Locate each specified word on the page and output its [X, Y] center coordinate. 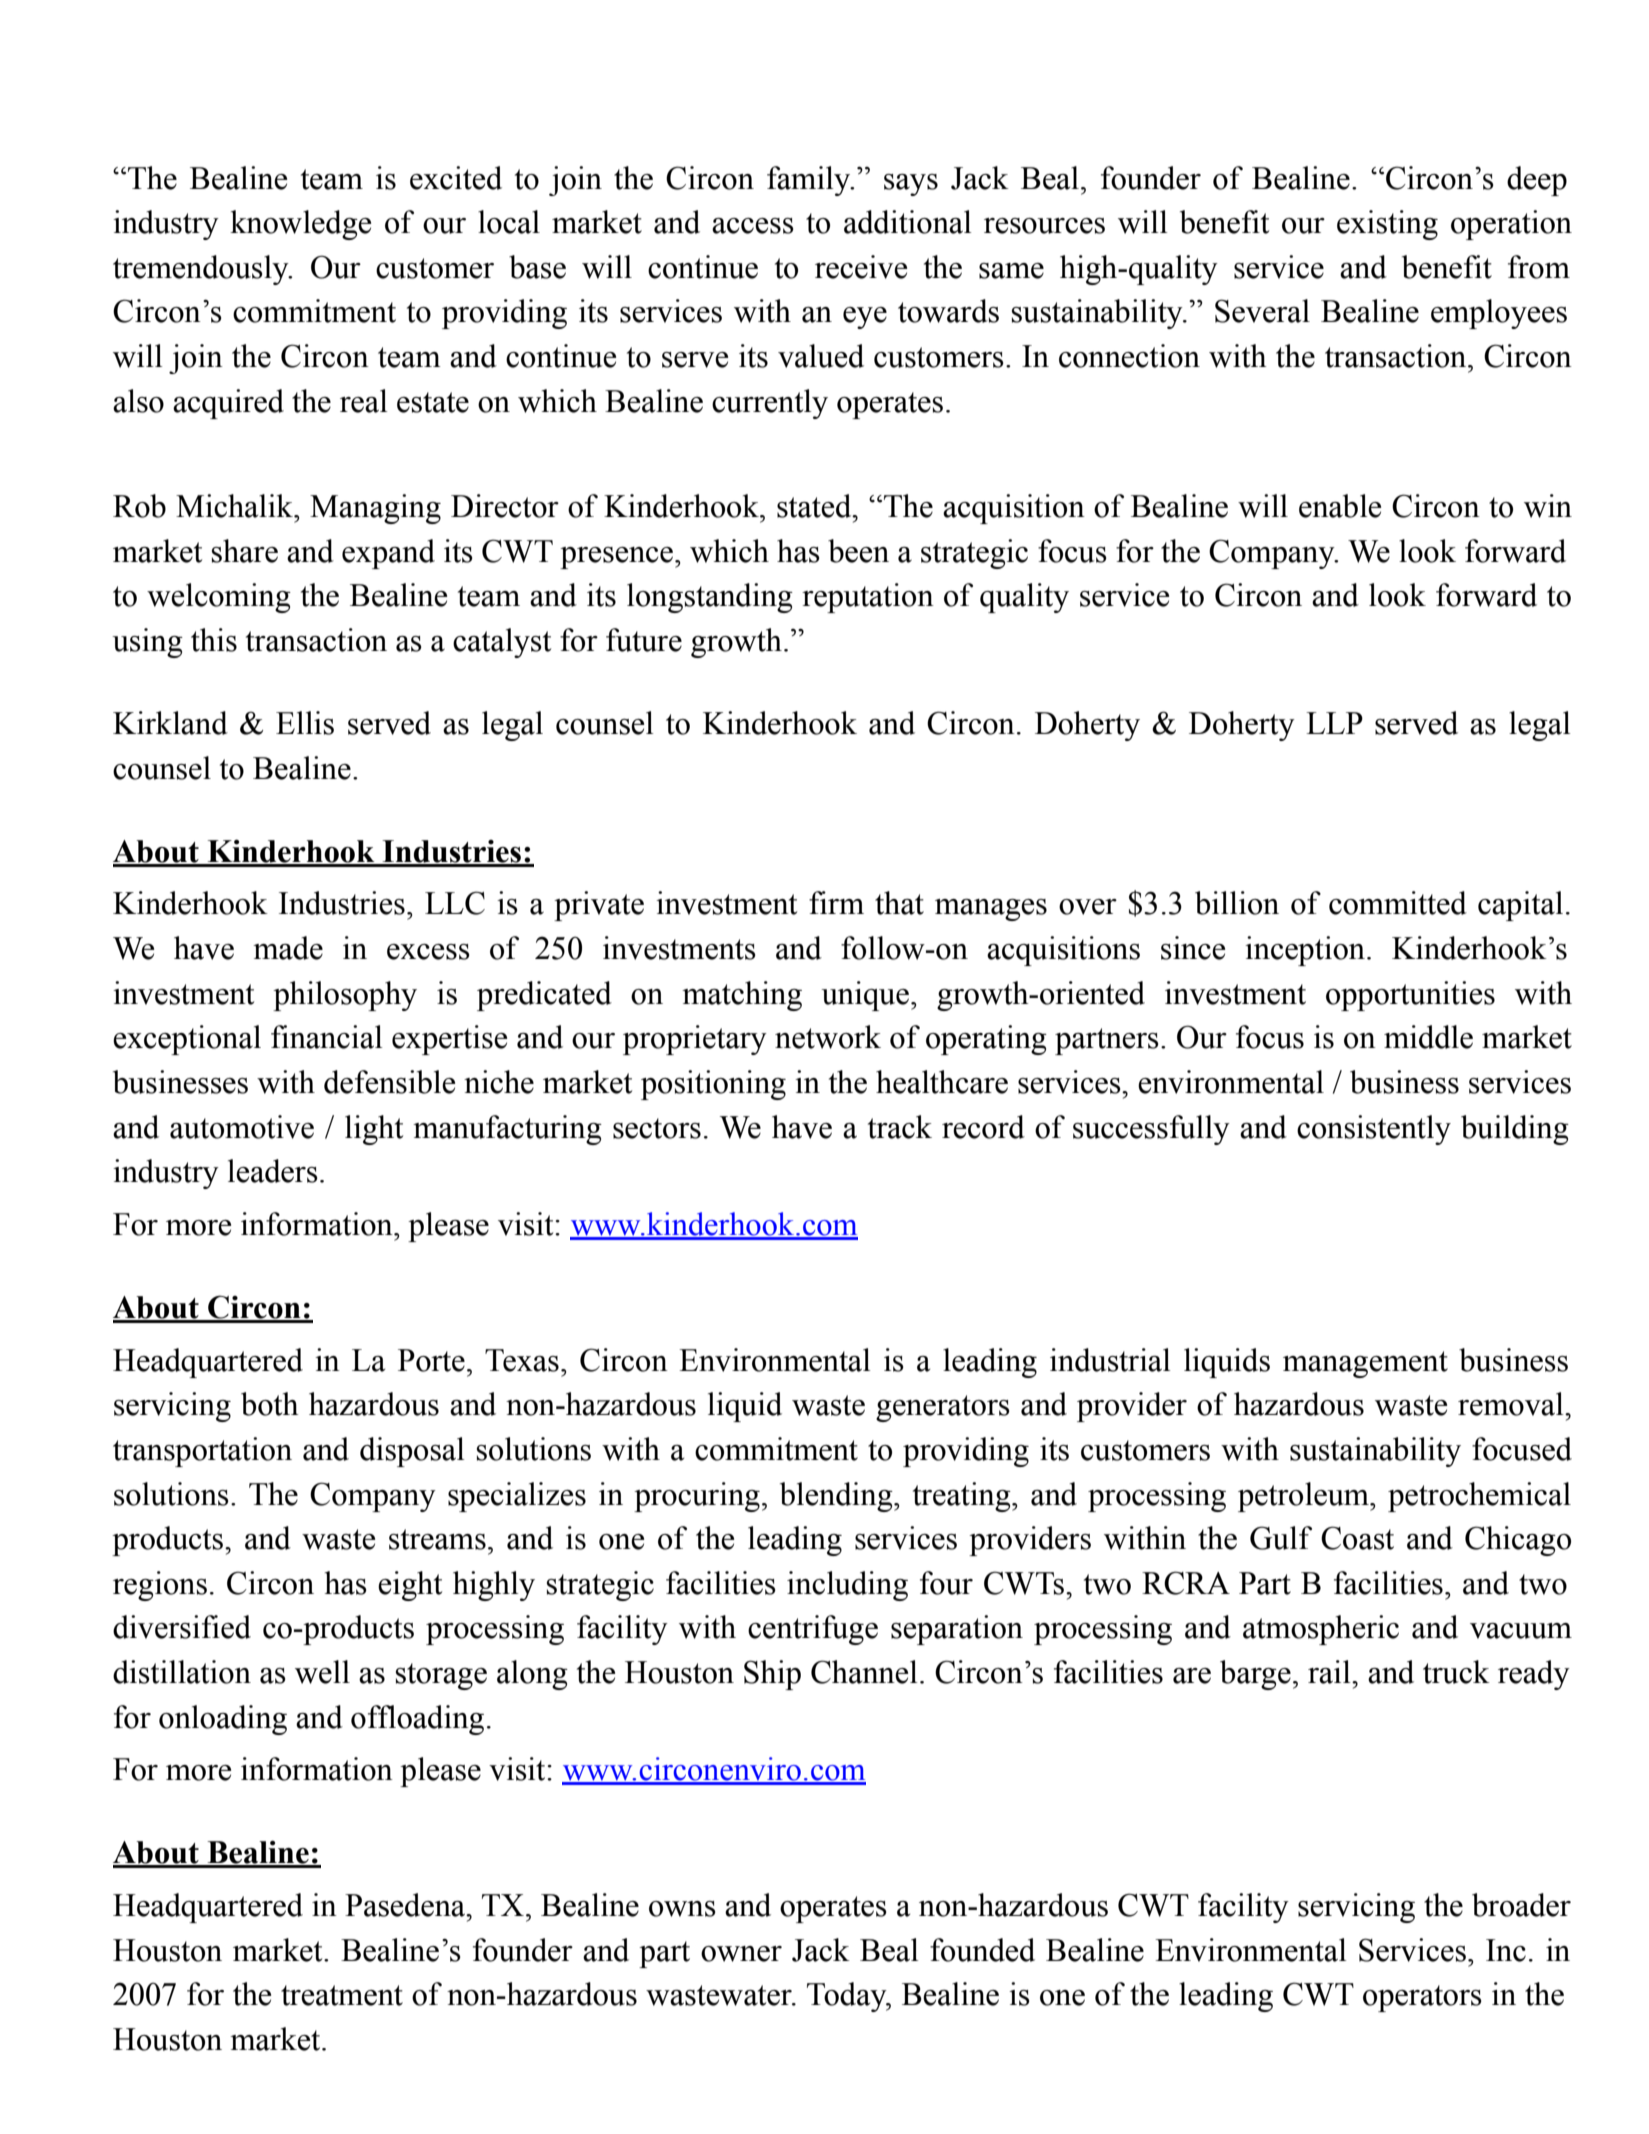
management [1365, 1364]
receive [861, 267]
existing [1387, 225]
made [288, 948]
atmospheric [1321, 1630]
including [847, 1586]
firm [836, 902]
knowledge [300, 225]
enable [1340, 506]
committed [1398, 903]
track [900, 1127]
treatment [342, 1995]
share [245, 551]
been [858, 551]
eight [410, 1586]
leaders [273, 1171]
